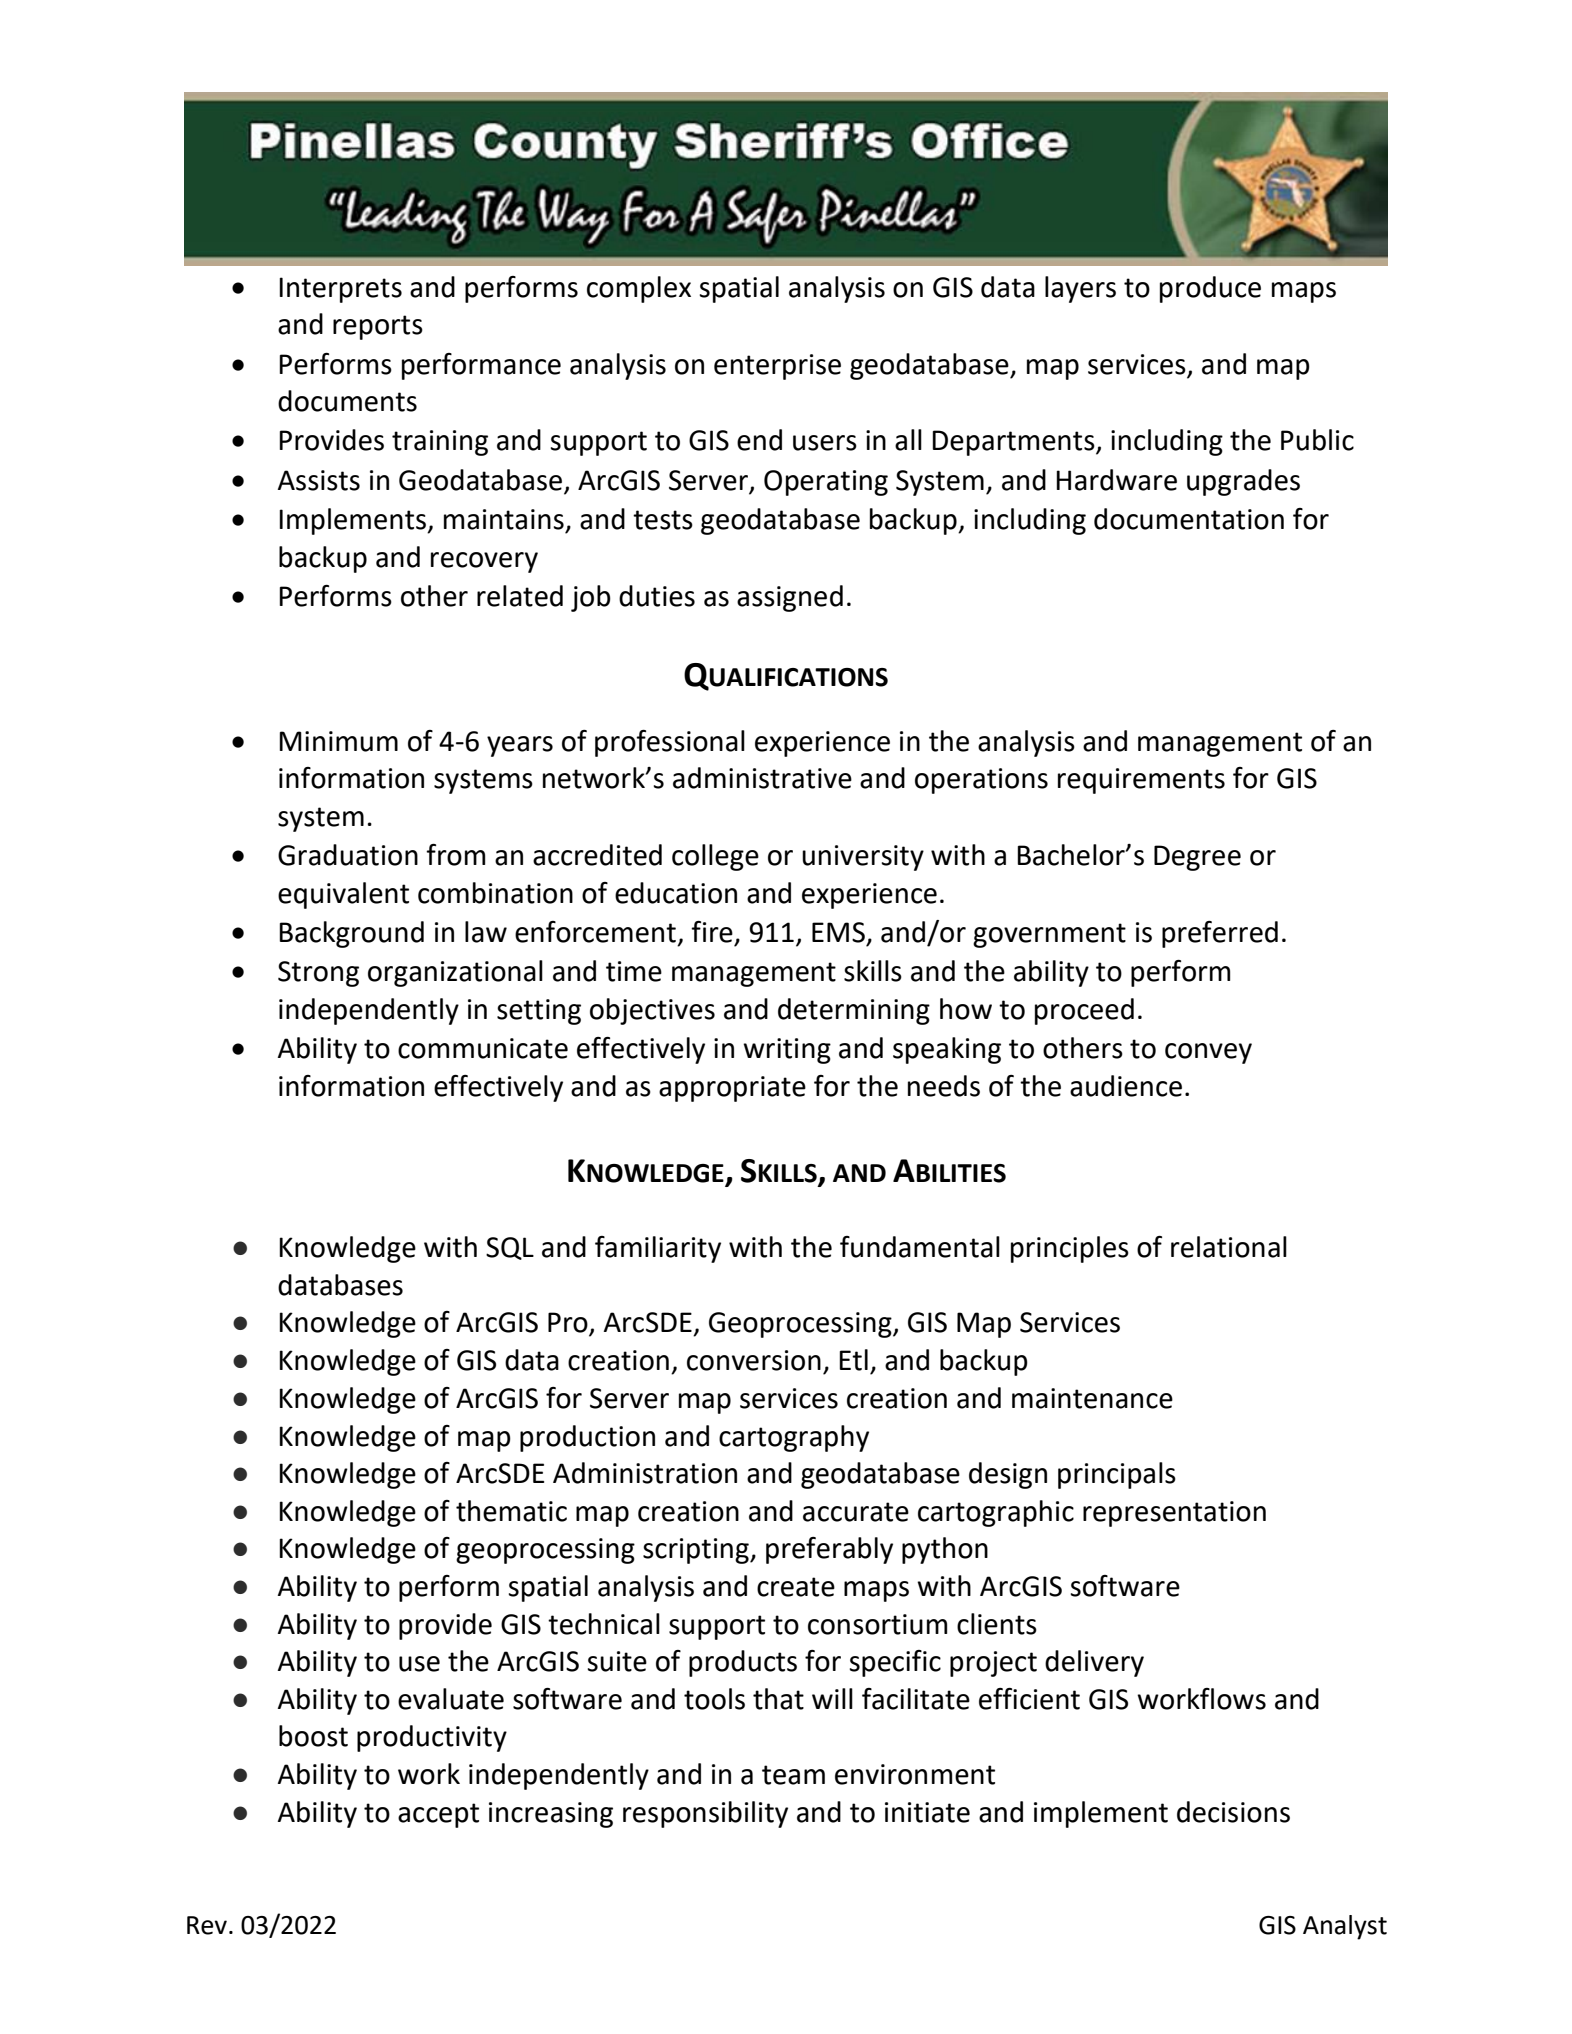  I want to click on reports, so click(378, 327).
